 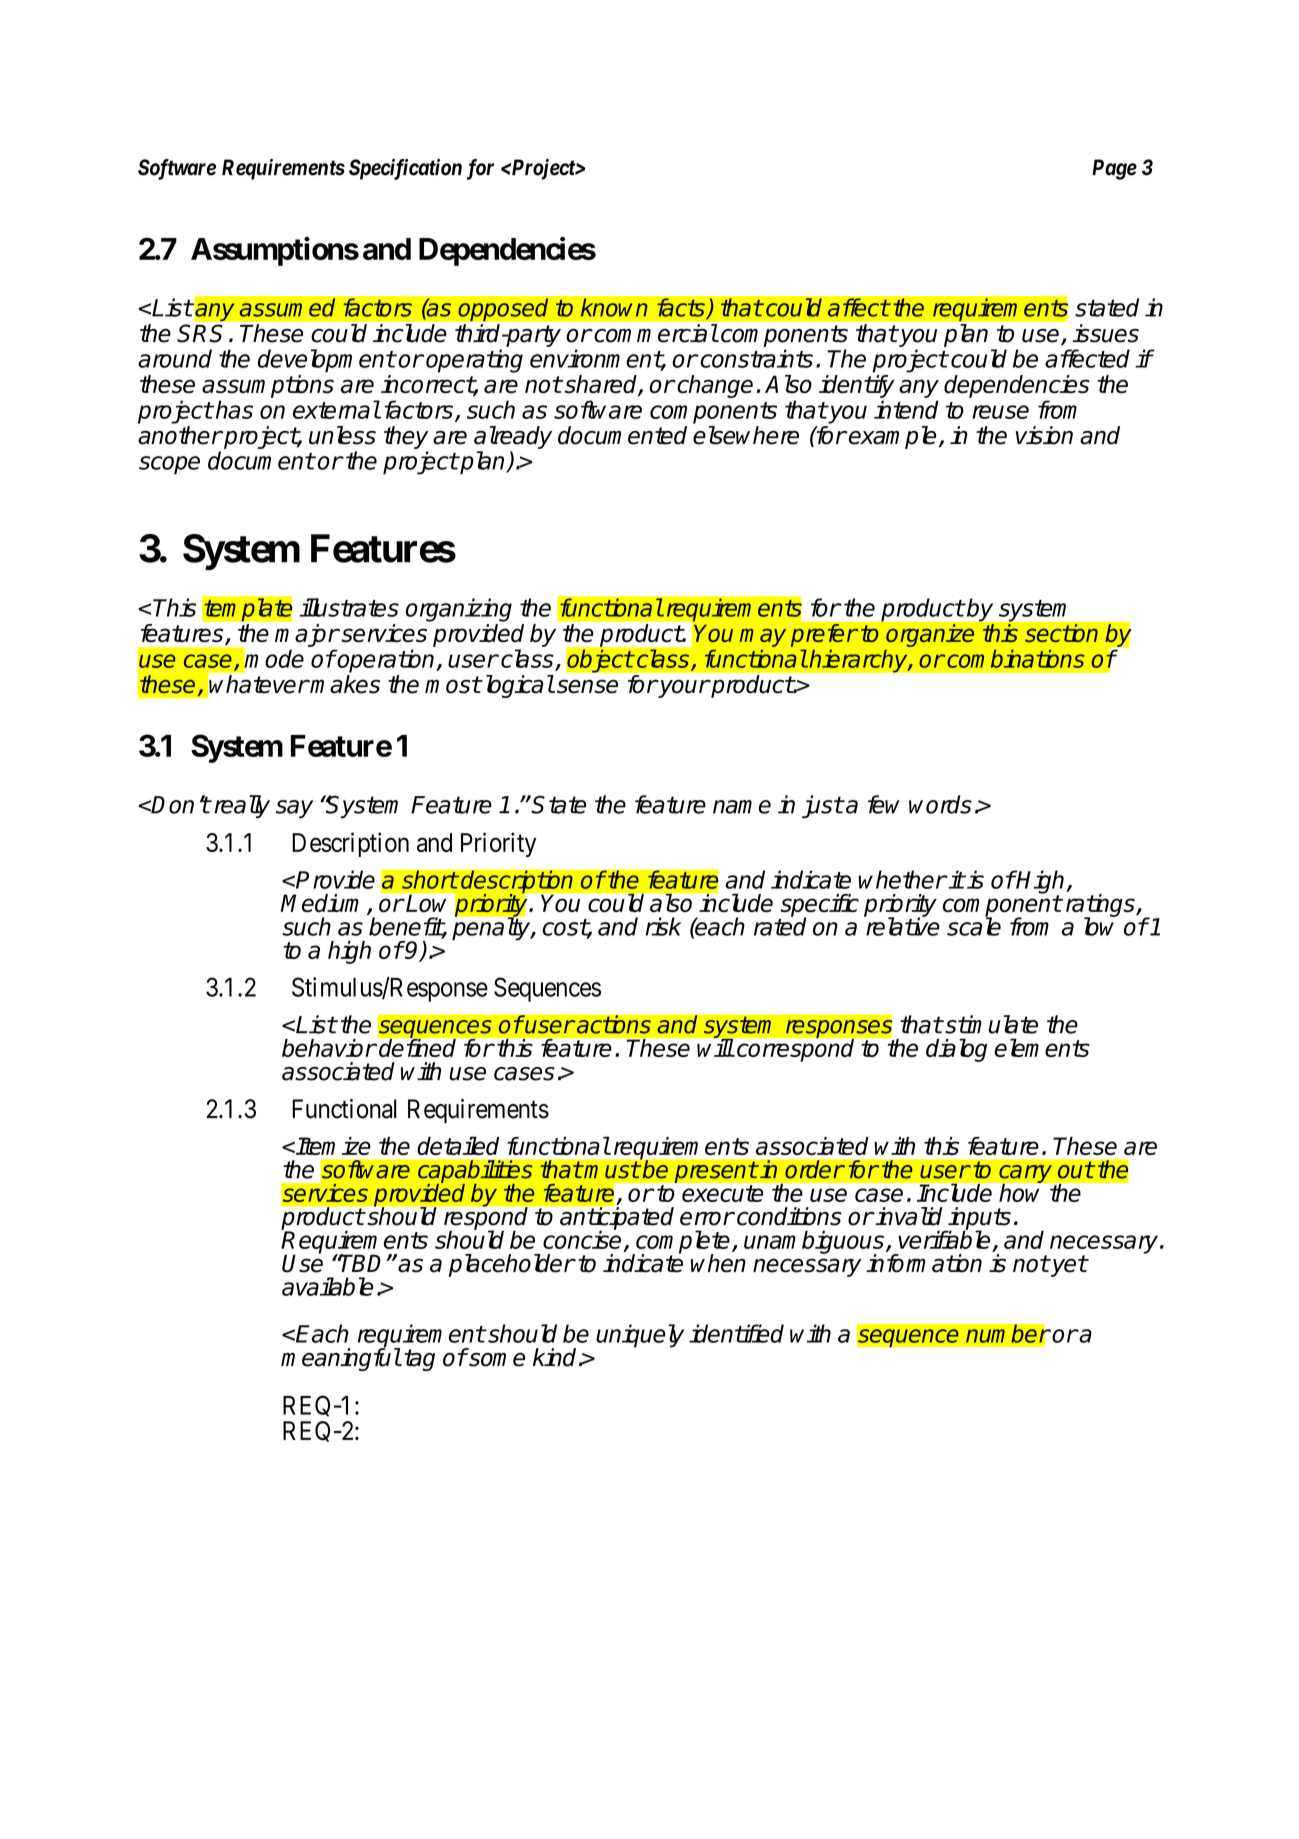 I want to click on name, so click(x=742, y=807).
